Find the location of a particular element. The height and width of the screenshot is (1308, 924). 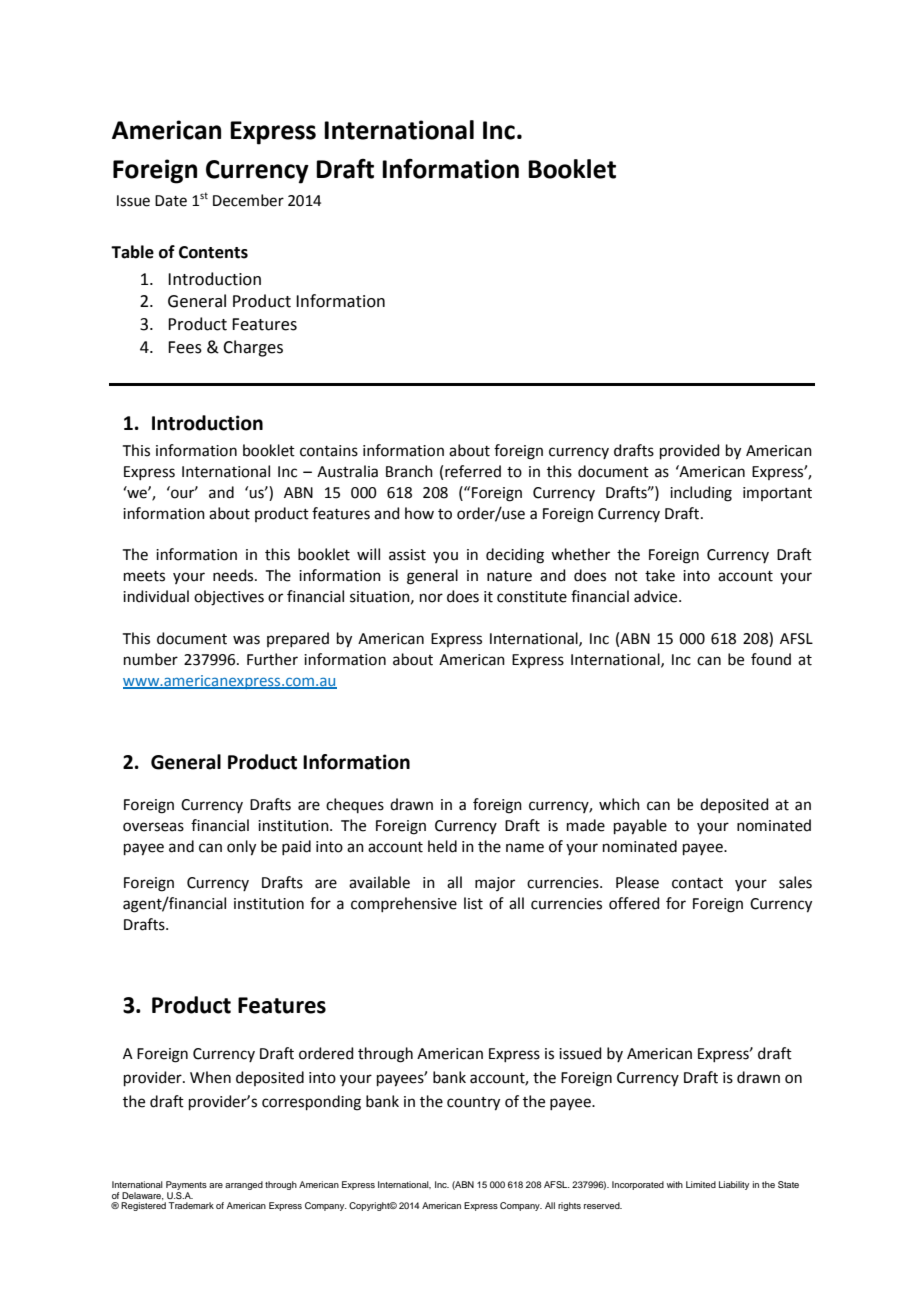

only is located at coordinates (241, 848).
